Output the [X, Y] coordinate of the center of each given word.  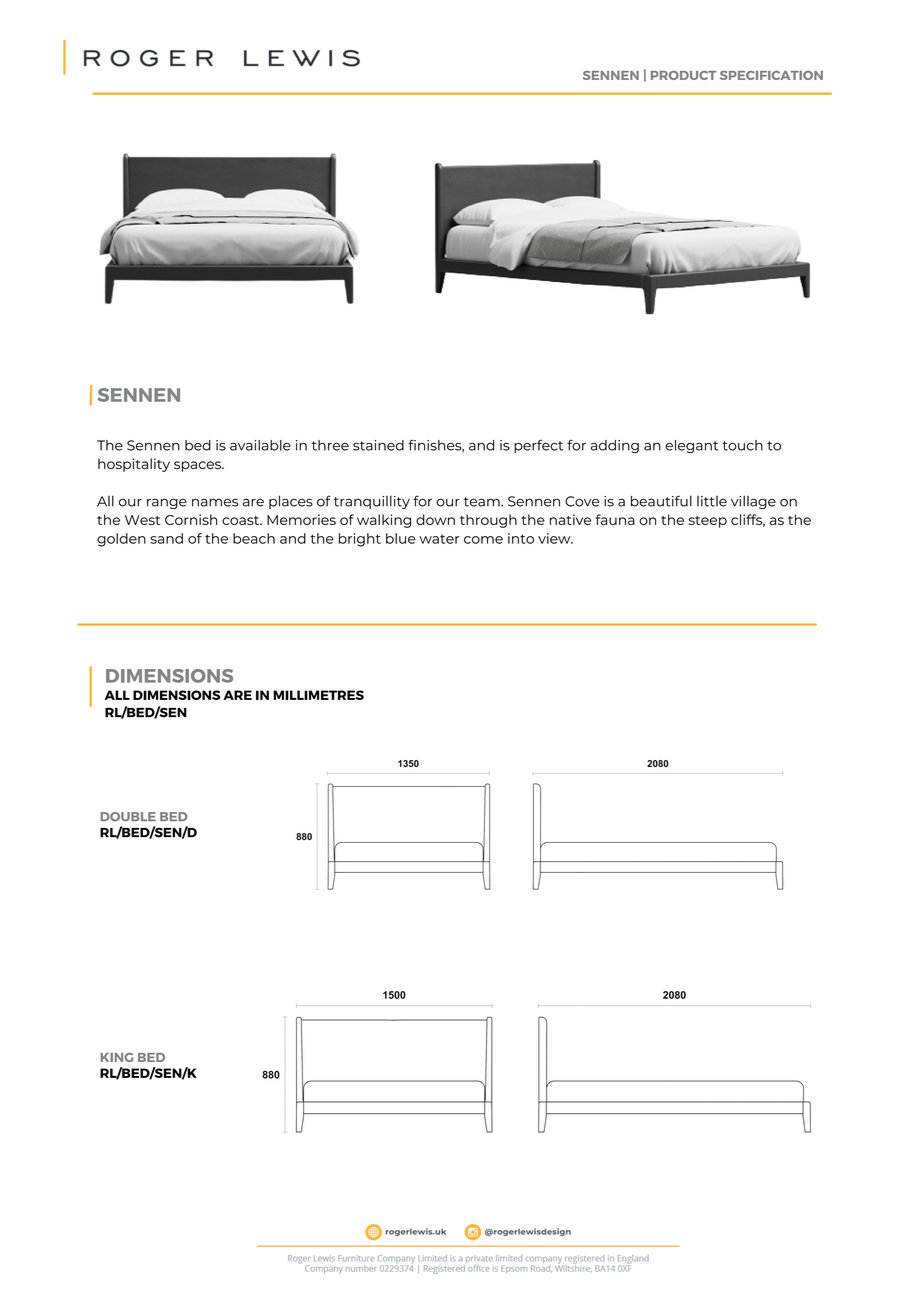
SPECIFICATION [771, 75]
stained [378, 445]
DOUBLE [128, 816]
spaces [198, 466]
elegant [691, 447]
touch [742, 445]
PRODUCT [683, 75]
